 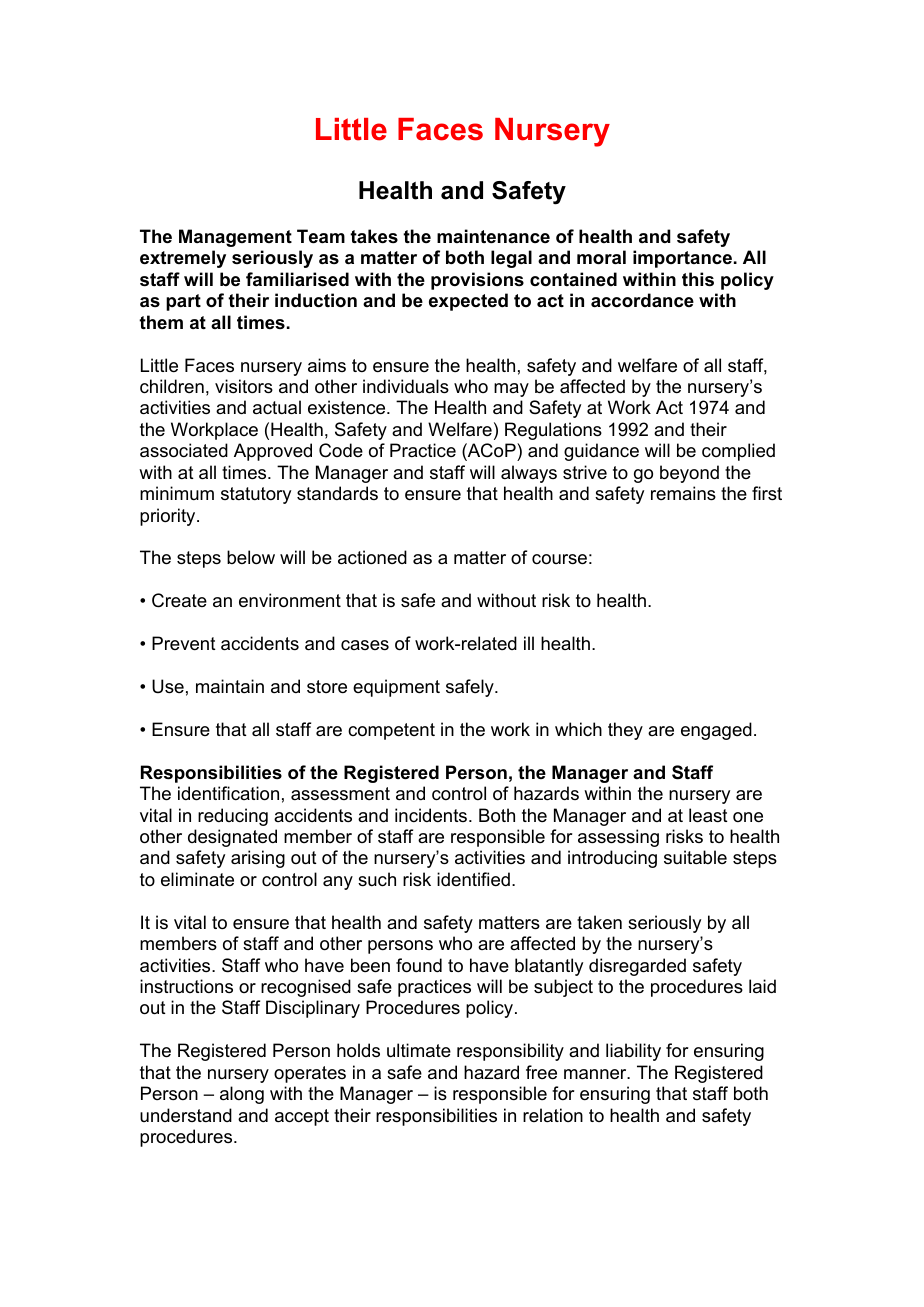 I want to click on provisions, so click(x=477, y=281).
